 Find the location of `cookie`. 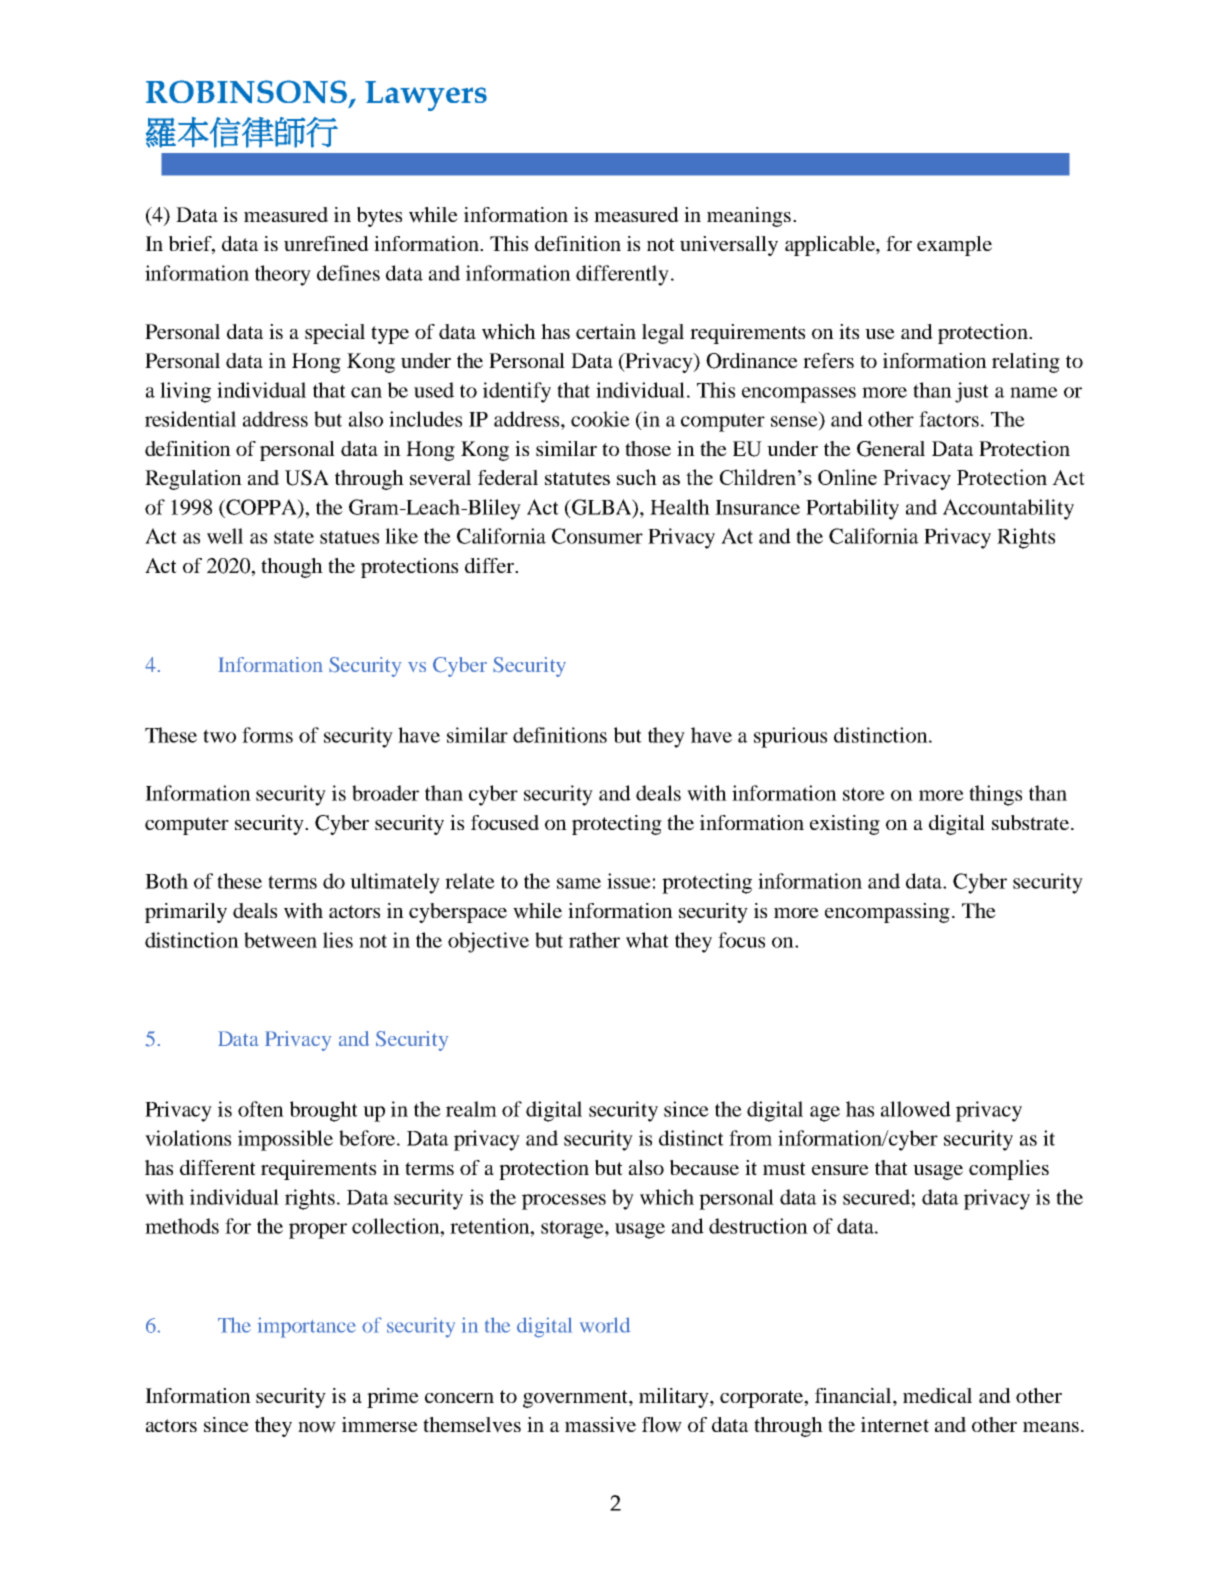

cookie is located at coordinates (600, 419).
